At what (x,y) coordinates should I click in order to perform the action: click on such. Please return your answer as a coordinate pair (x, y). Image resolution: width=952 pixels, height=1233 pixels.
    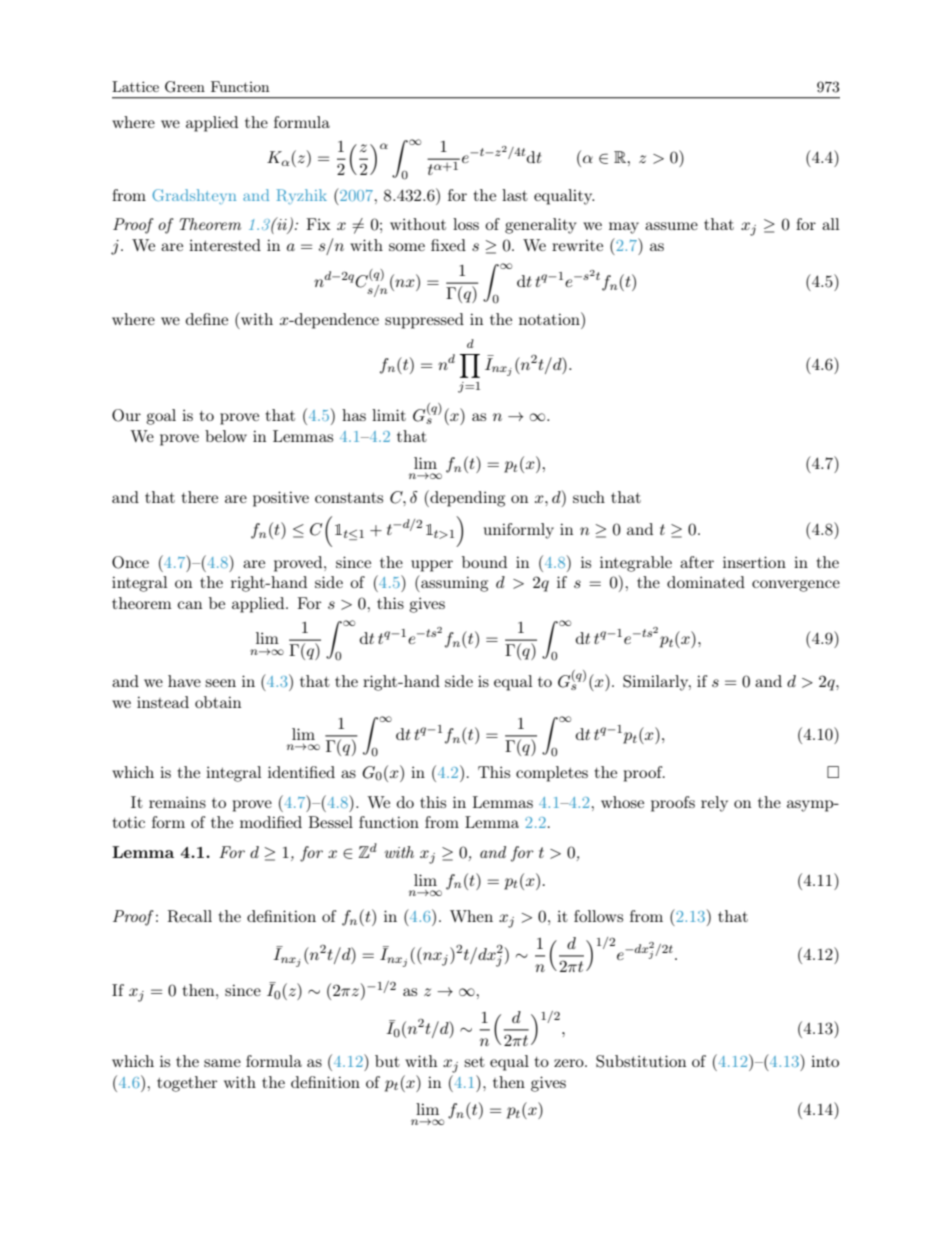
    Looking at the image, I should click on (589, 497).
